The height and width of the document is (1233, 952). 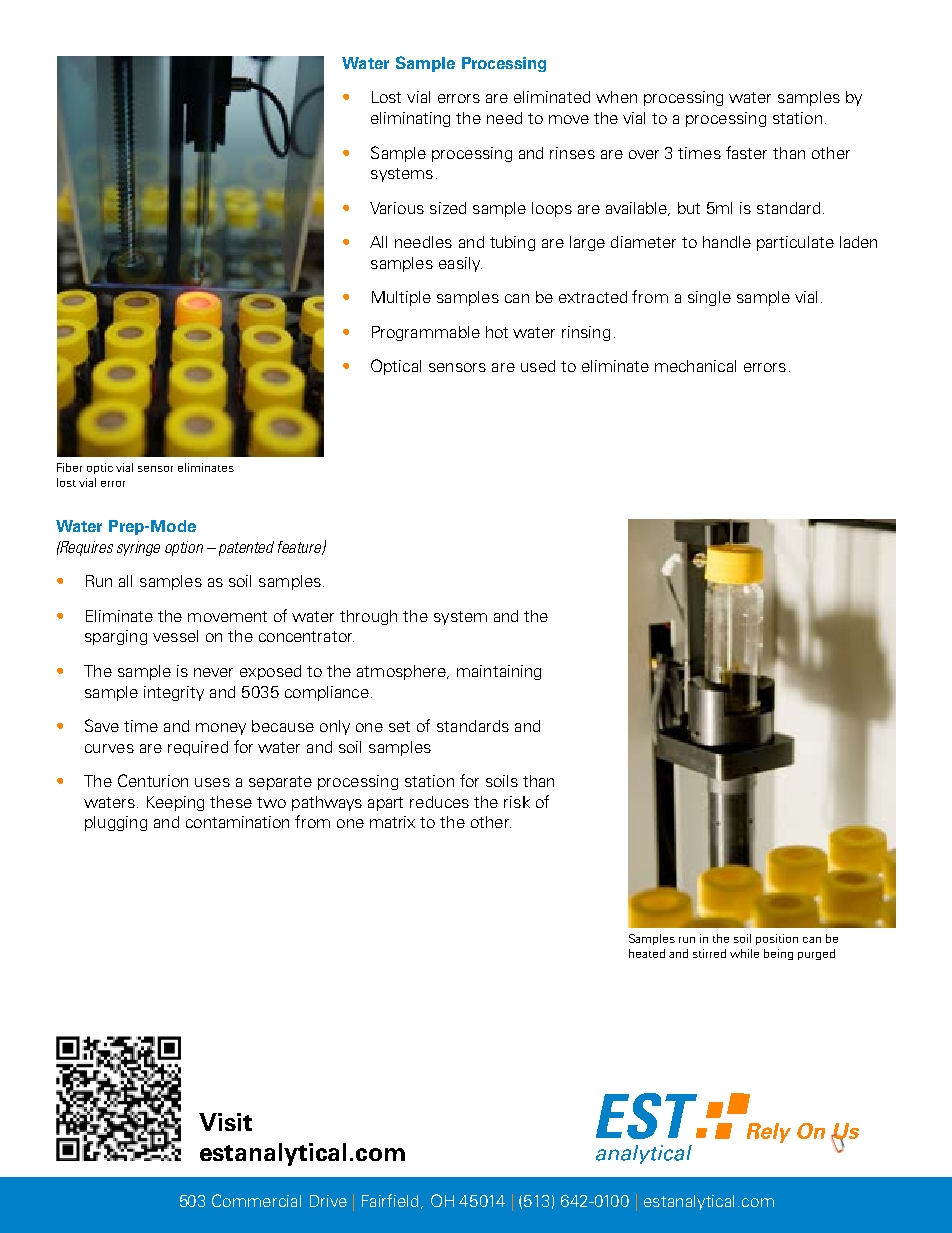 I want to click on maintaining, so click(x=499, y=672).
